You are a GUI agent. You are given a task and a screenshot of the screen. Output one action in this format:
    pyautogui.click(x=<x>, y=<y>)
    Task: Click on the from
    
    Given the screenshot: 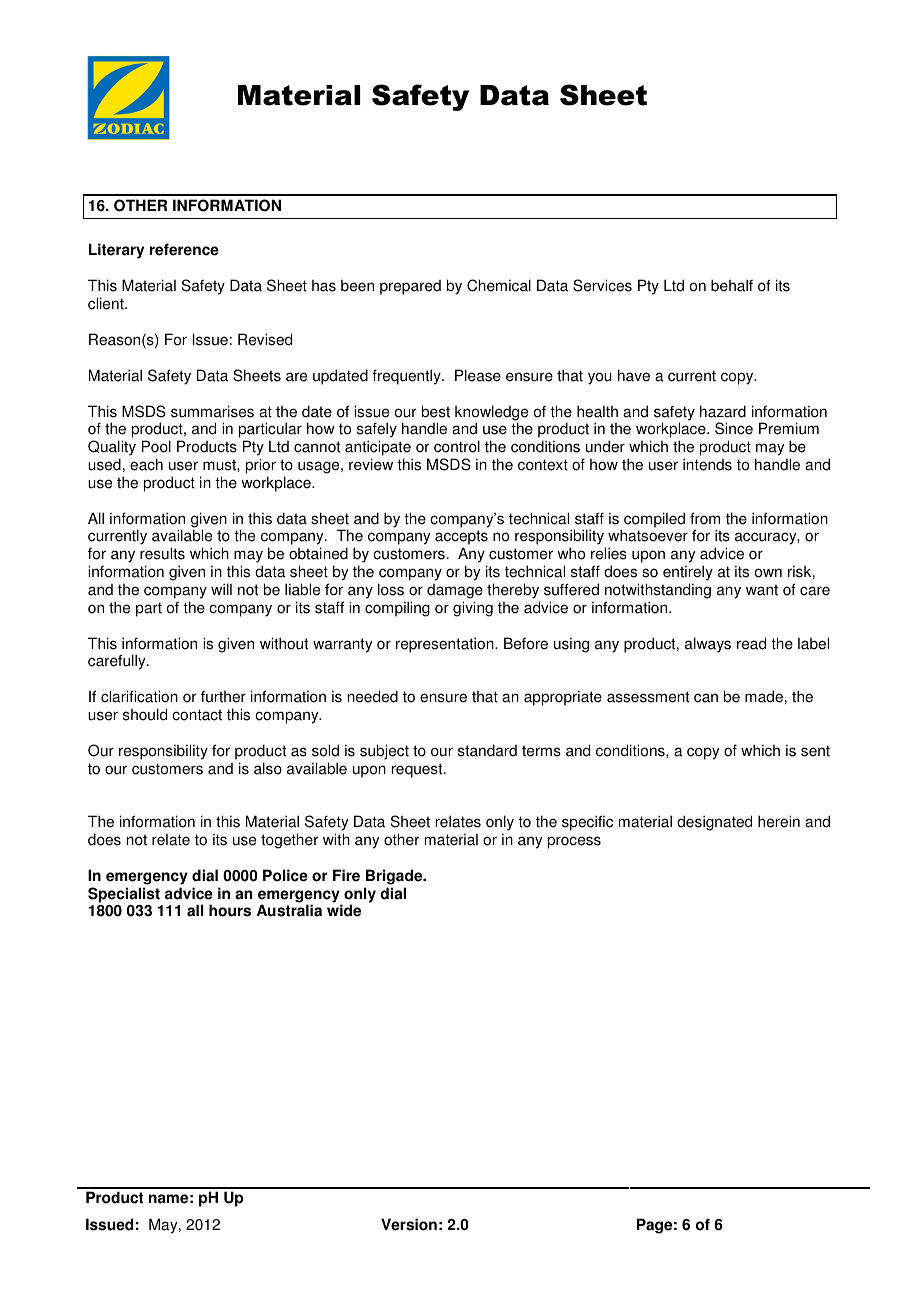 What is the action you would take?
    pyautogui.click(x=705, y=518)
